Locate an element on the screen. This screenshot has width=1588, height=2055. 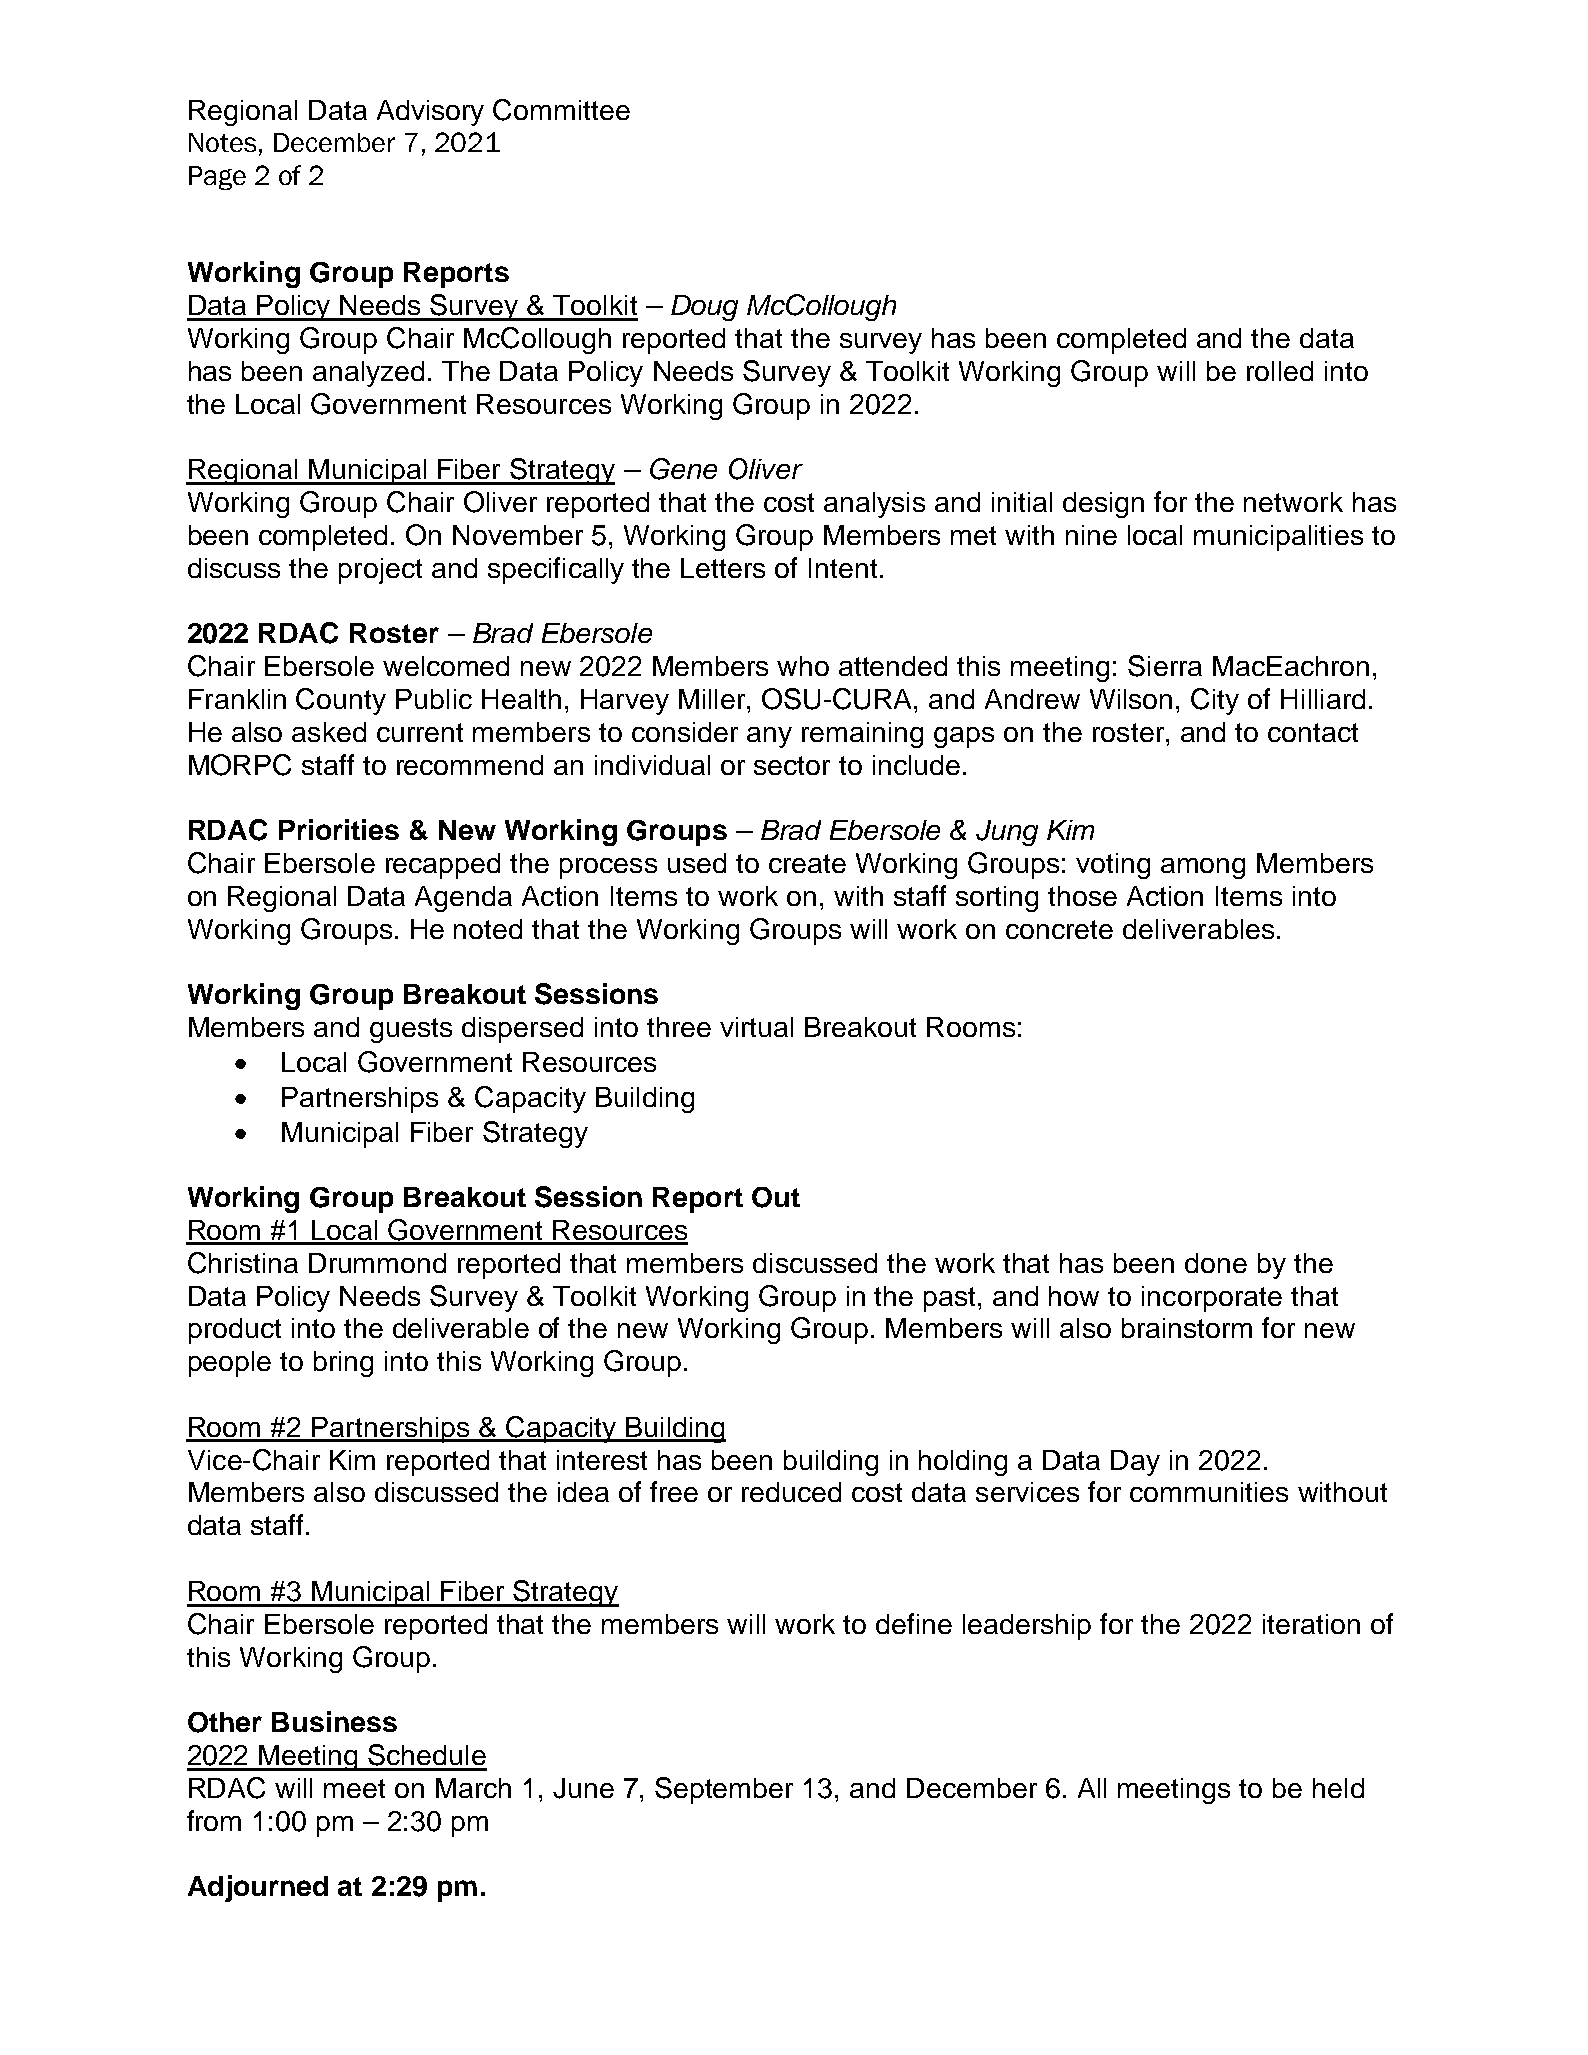
September is located at coordinates (724, 1790).
